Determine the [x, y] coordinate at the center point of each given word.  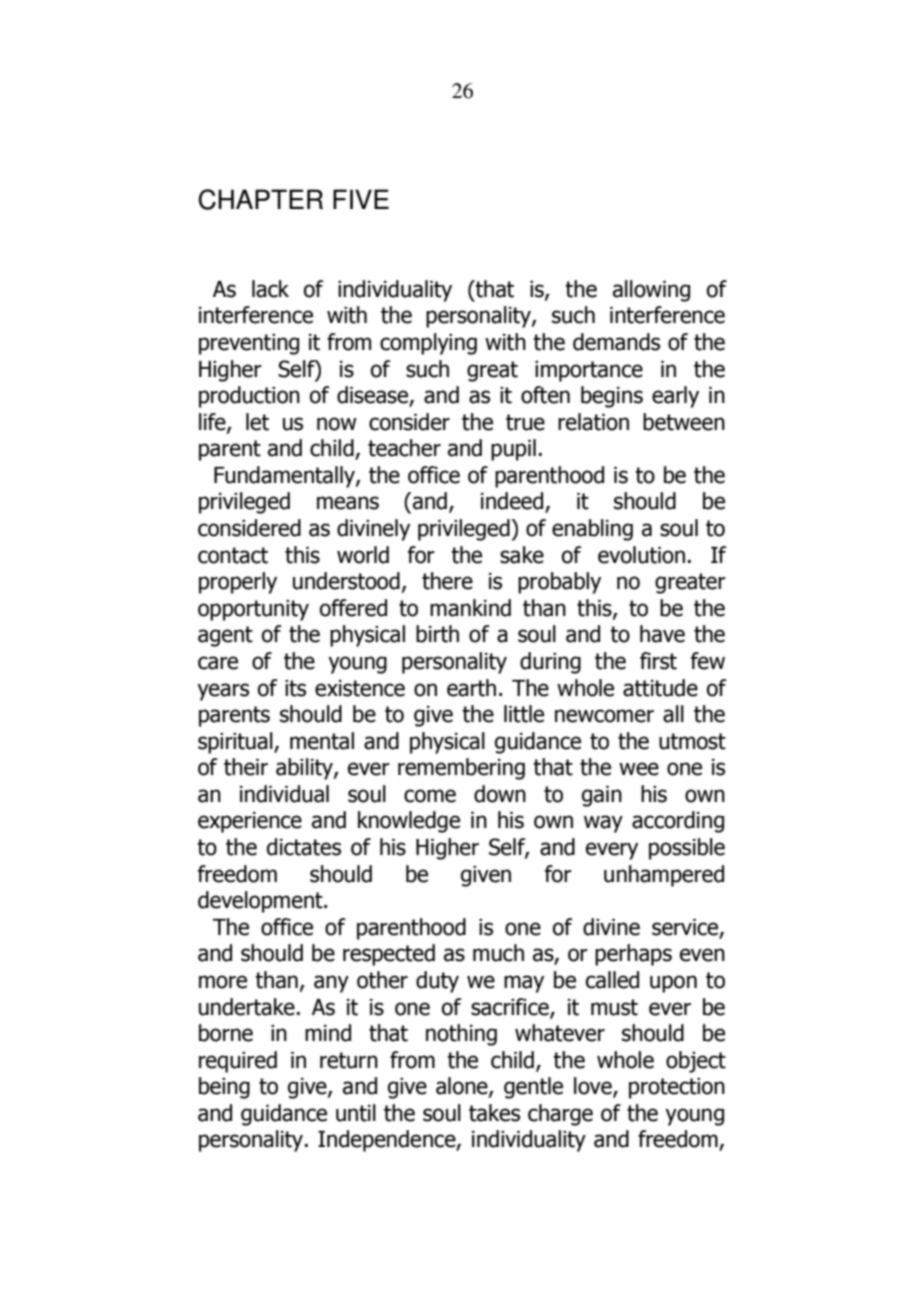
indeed [513, 502]
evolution [641, 555]
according [678, 822]
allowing [651, 291]
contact [233, 555]
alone [463, 1087]
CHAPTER [261, 199]
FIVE [361, 199]
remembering [461, 769]
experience [250, 822]
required [238, 1062]
